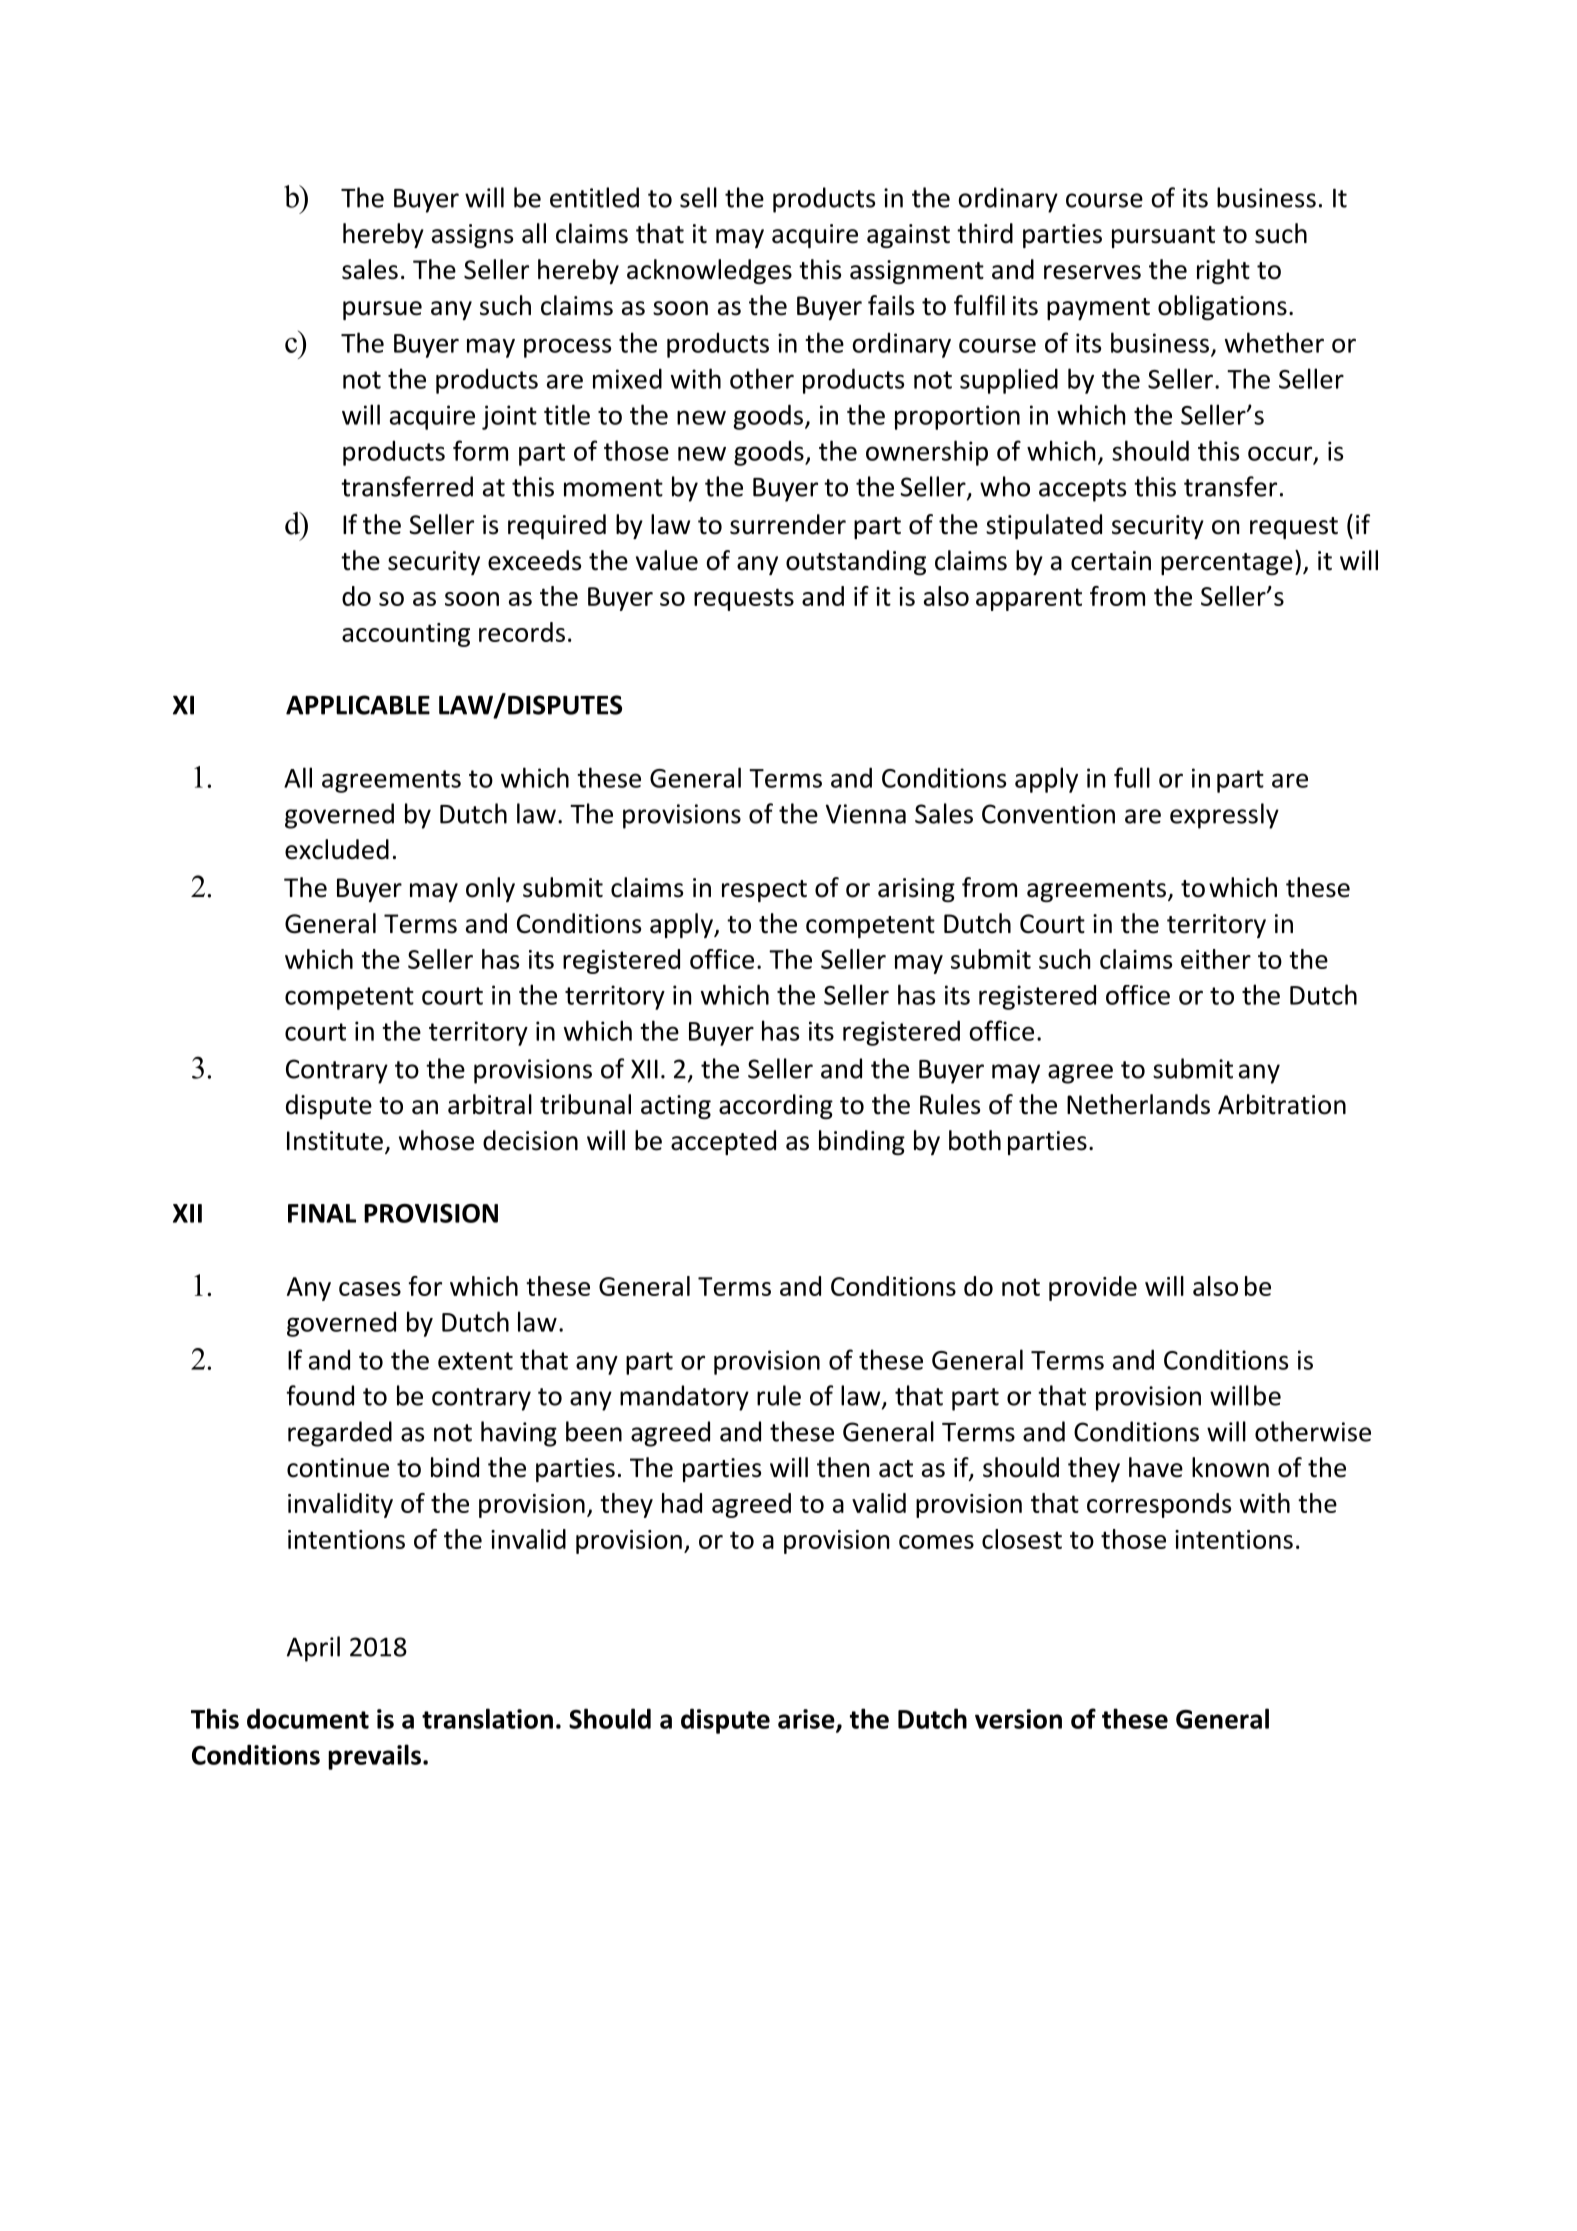 Image resolution: width=1577 pixels, height=2231 pixels. I want to click on pursuant, so click(1163, 237).
